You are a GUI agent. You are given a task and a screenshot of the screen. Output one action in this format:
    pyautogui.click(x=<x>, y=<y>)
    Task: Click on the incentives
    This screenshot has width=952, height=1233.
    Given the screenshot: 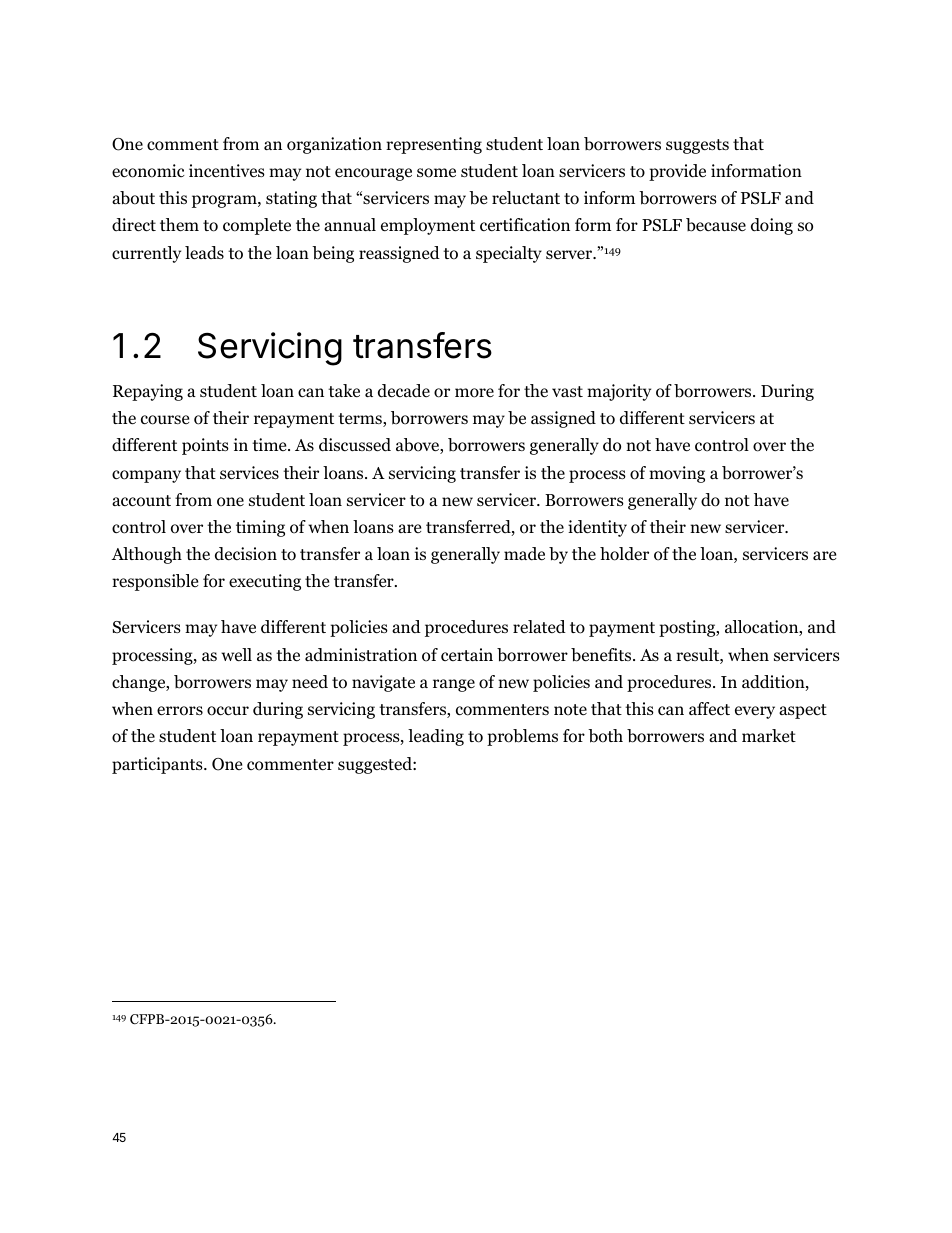 What is the action you would take?
    pyautogui.click(x=227, y=170)
